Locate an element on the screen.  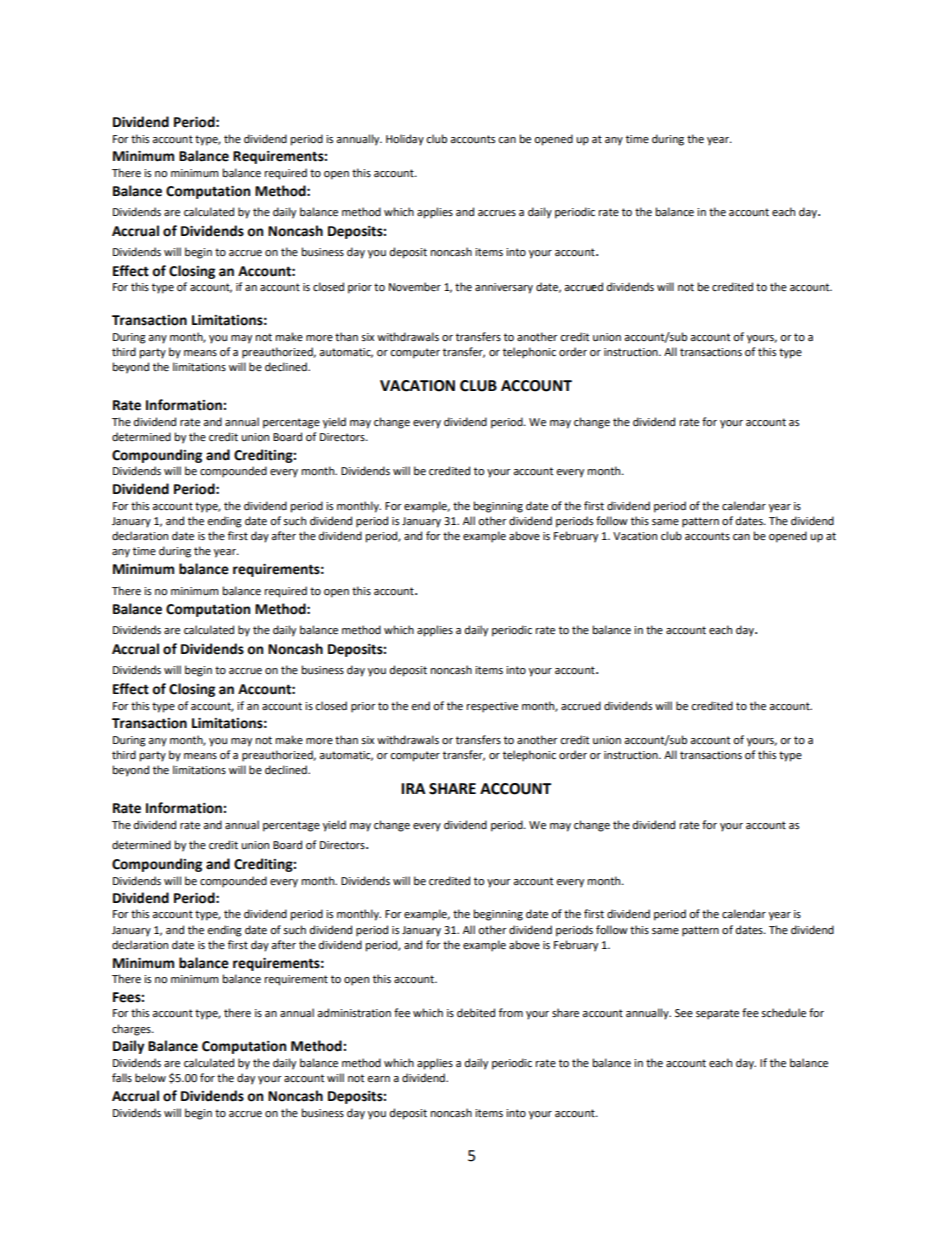
schedule is located at coordinates (783, 1013).
